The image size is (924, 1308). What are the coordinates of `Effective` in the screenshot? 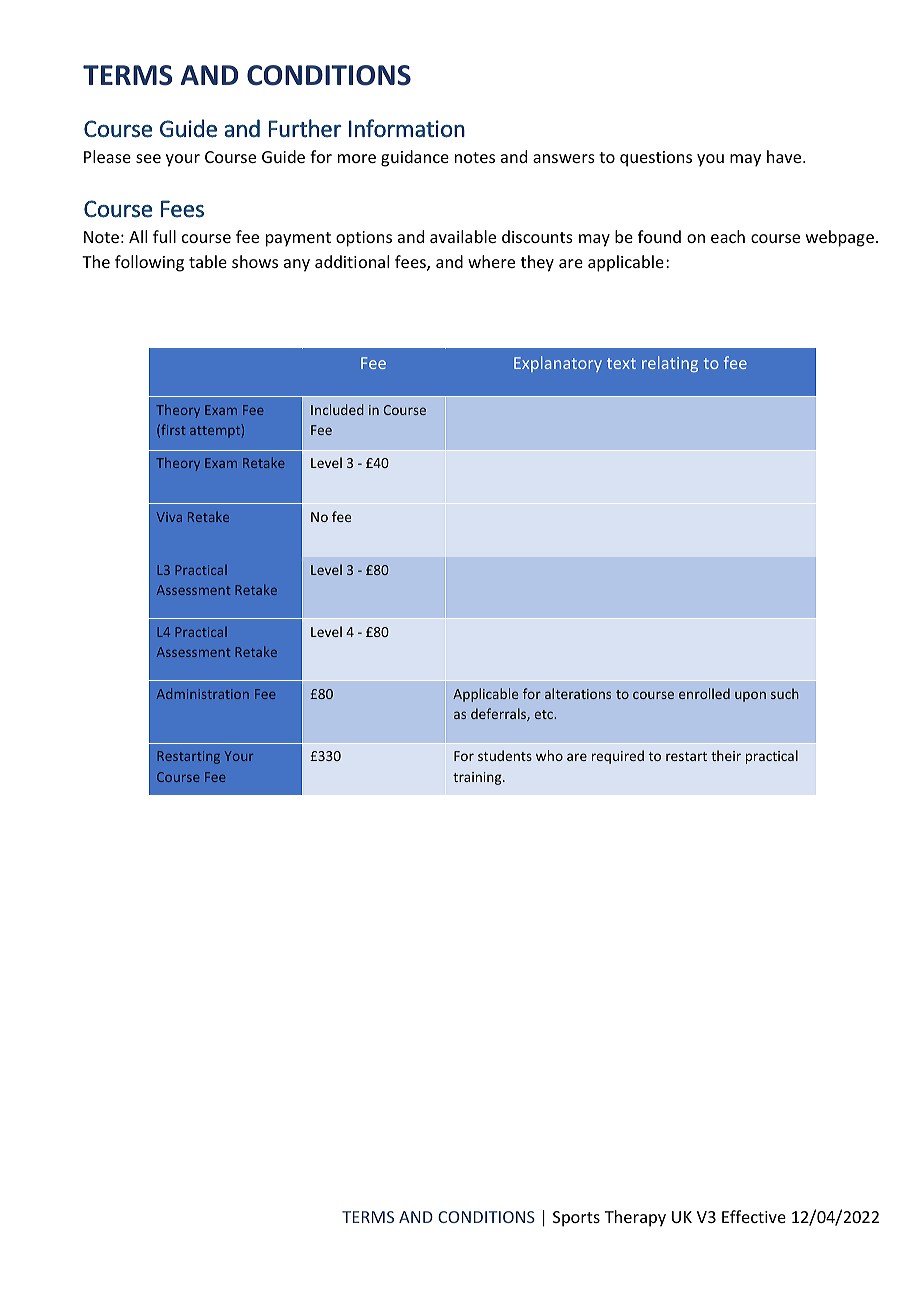 It's located at (754, 1216).
